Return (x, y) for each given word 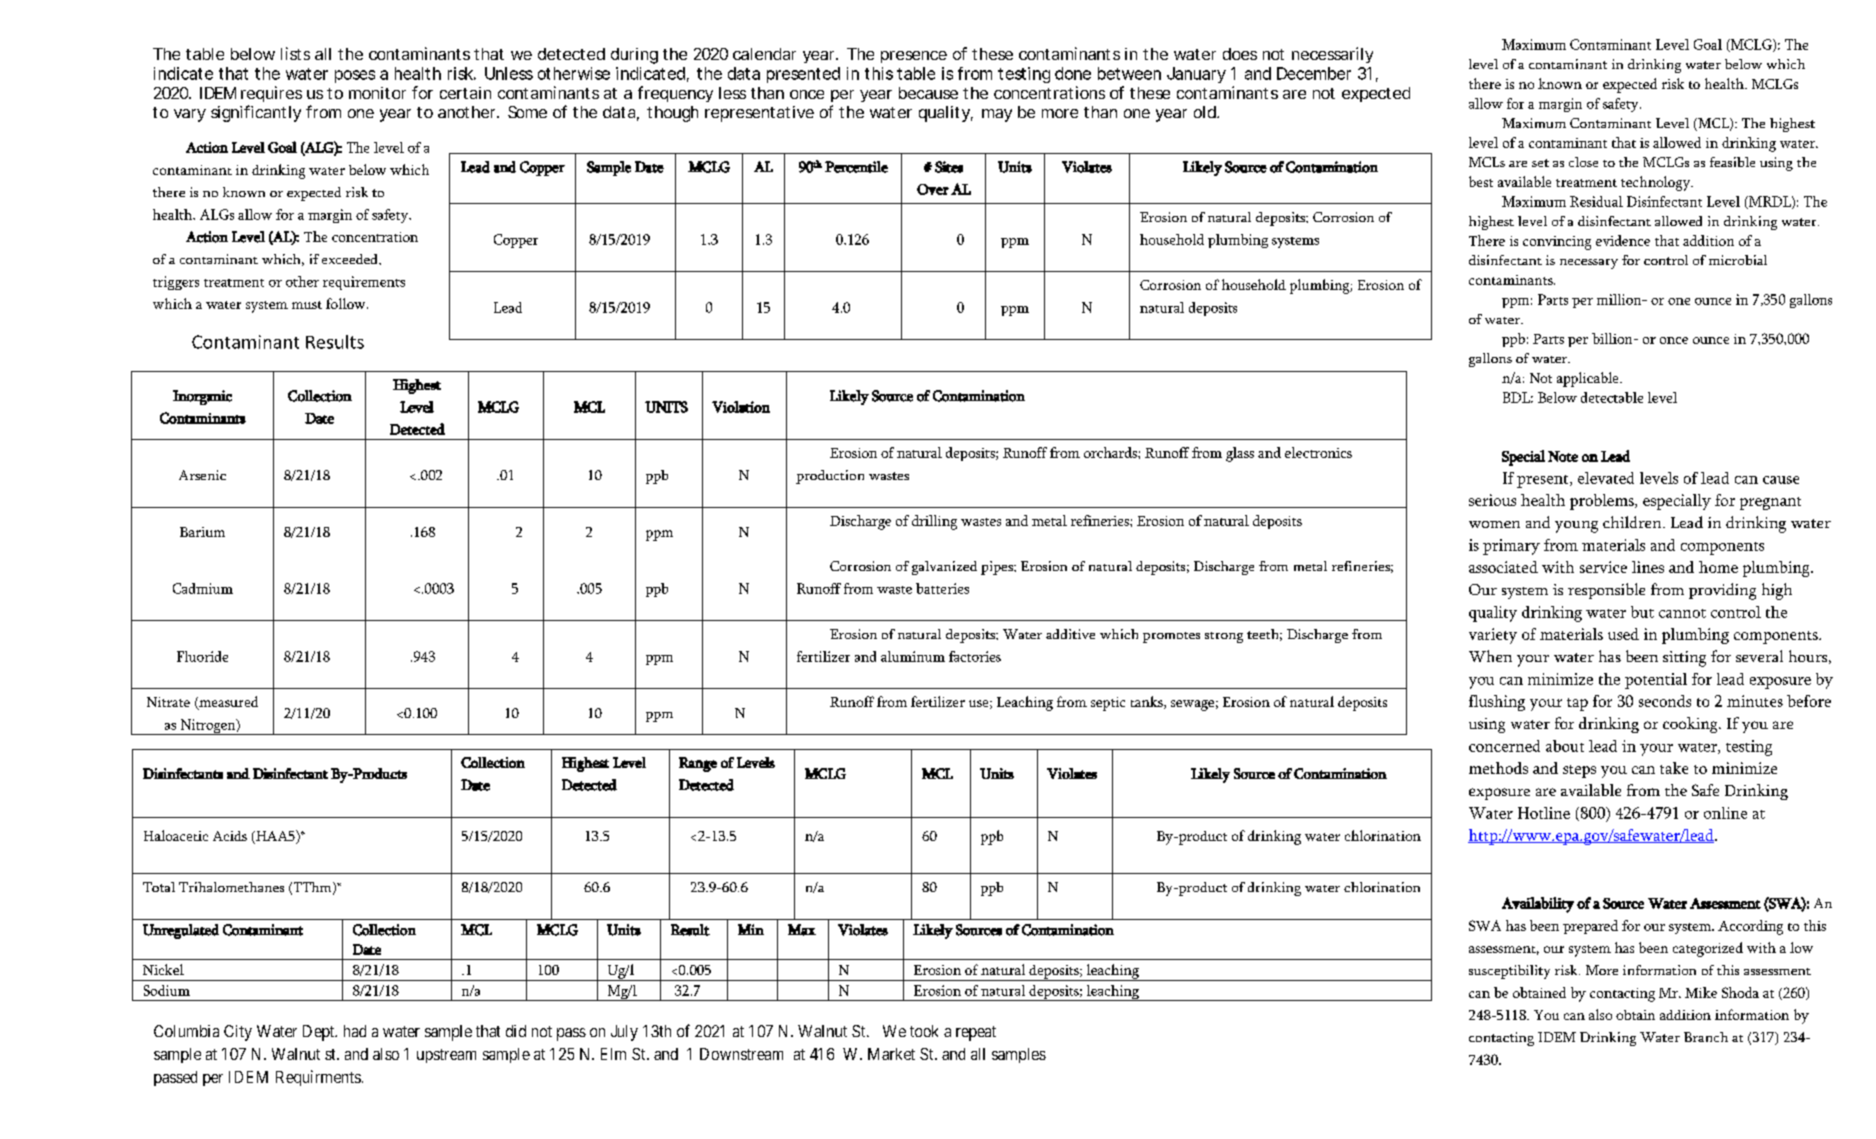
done (1073, 73)
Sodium (167, 990)
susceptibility (1509, 972)
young (1576, 527)
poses (355, 76)
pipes (998, 568)
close (1583, 162)
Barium (202, 532)
